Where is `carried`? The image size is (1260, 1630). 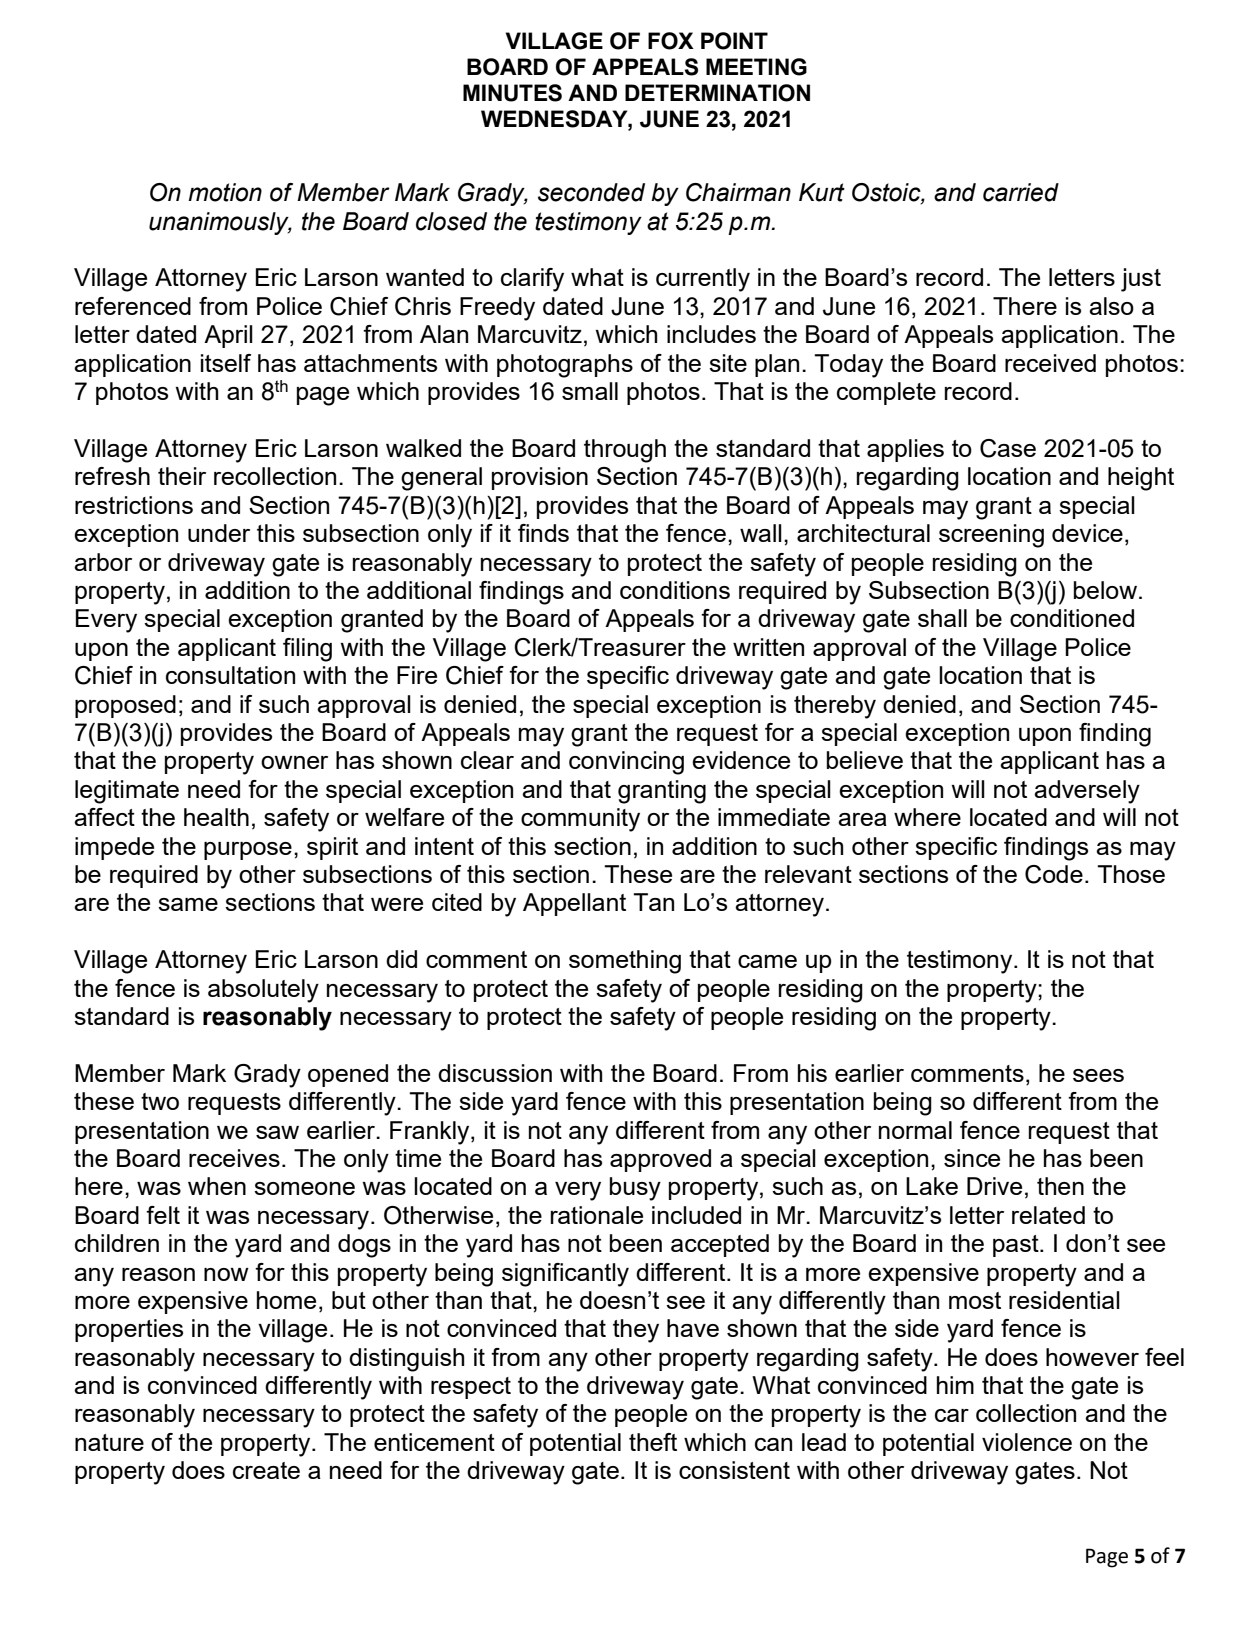
carried is located at coordinates (1021, 192).
